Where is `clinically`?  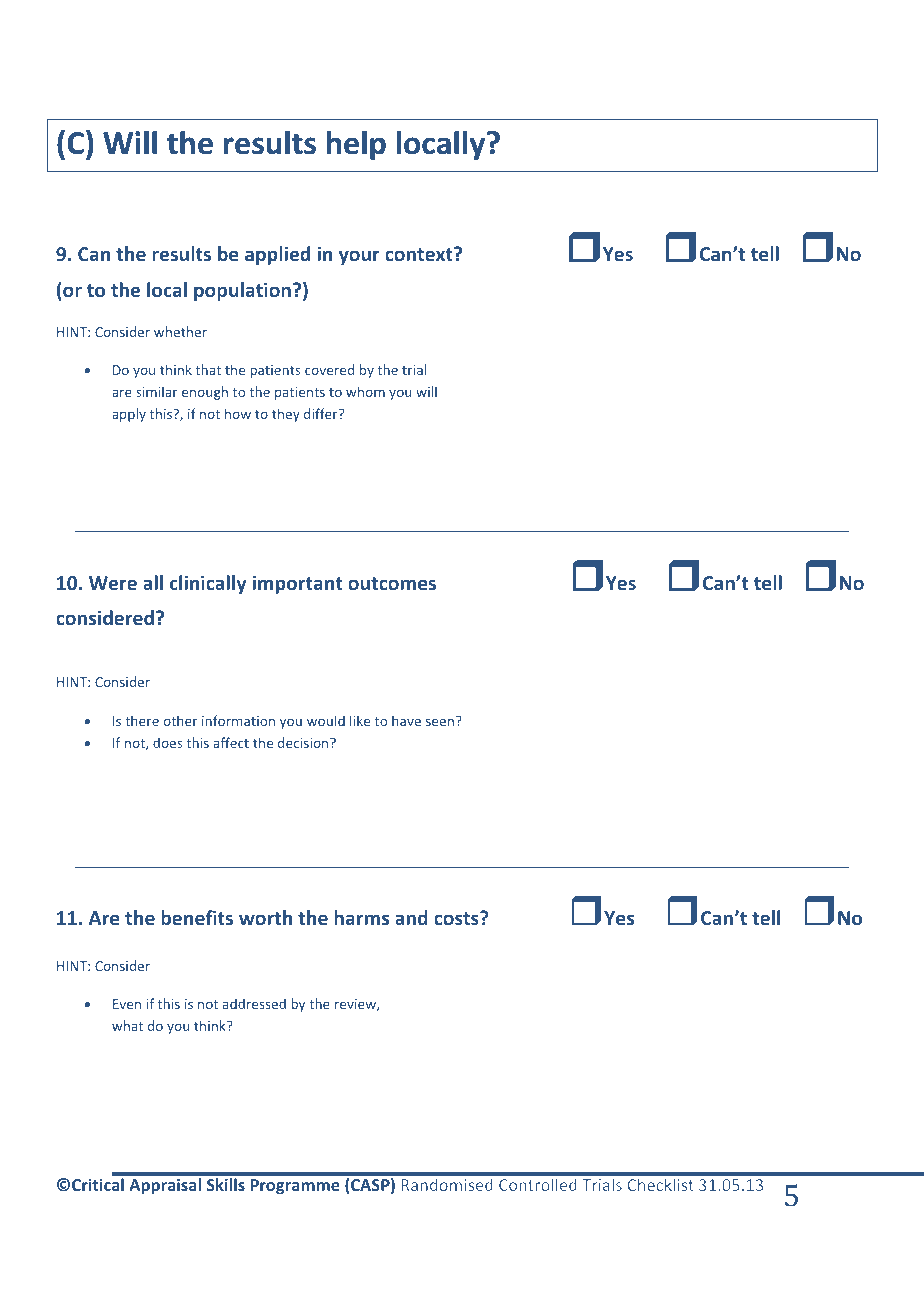 clinically is located at coordinates (208, 584).
